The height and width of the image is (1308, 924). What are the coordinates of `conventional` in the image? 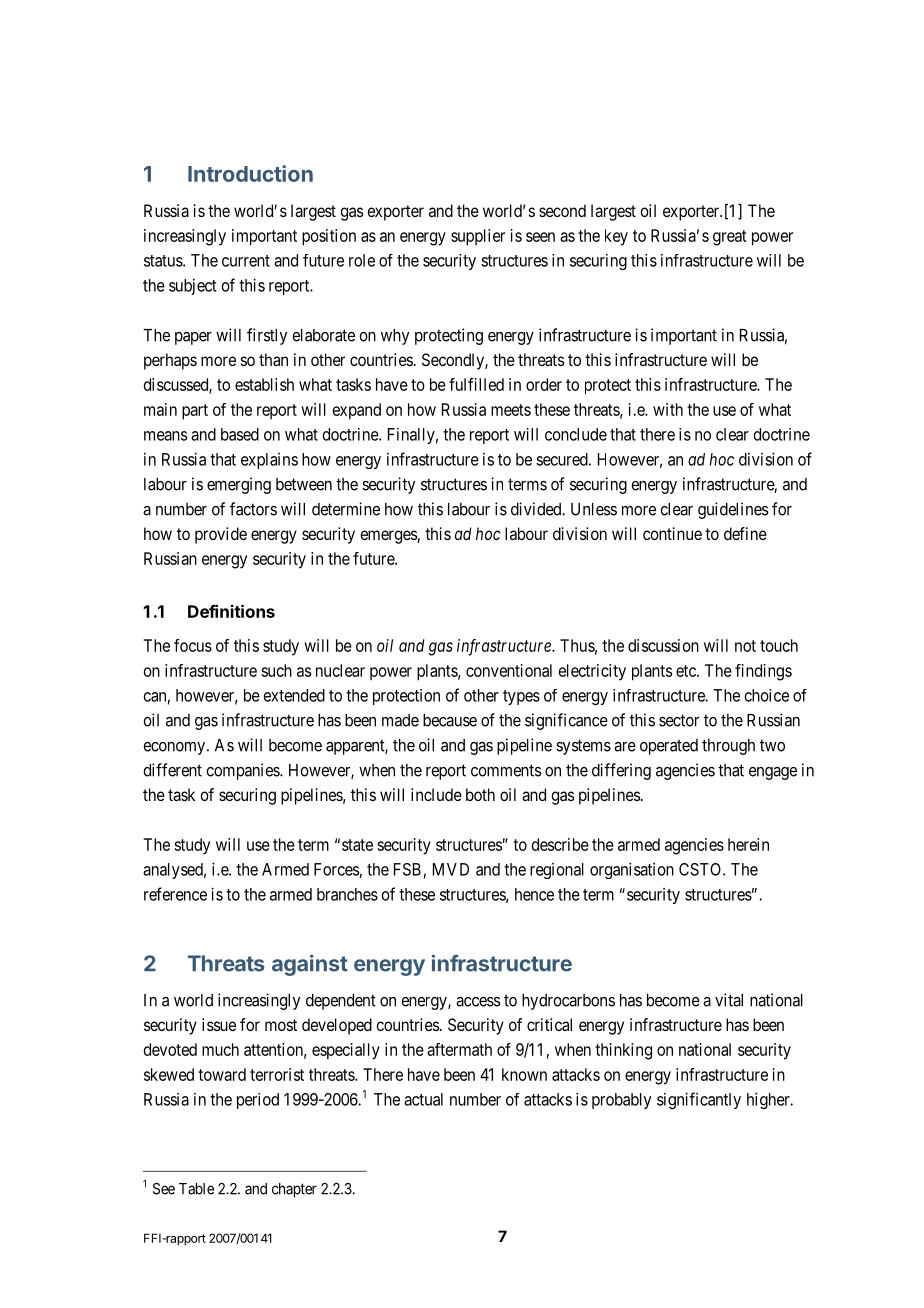 It's located at (509, 670).
